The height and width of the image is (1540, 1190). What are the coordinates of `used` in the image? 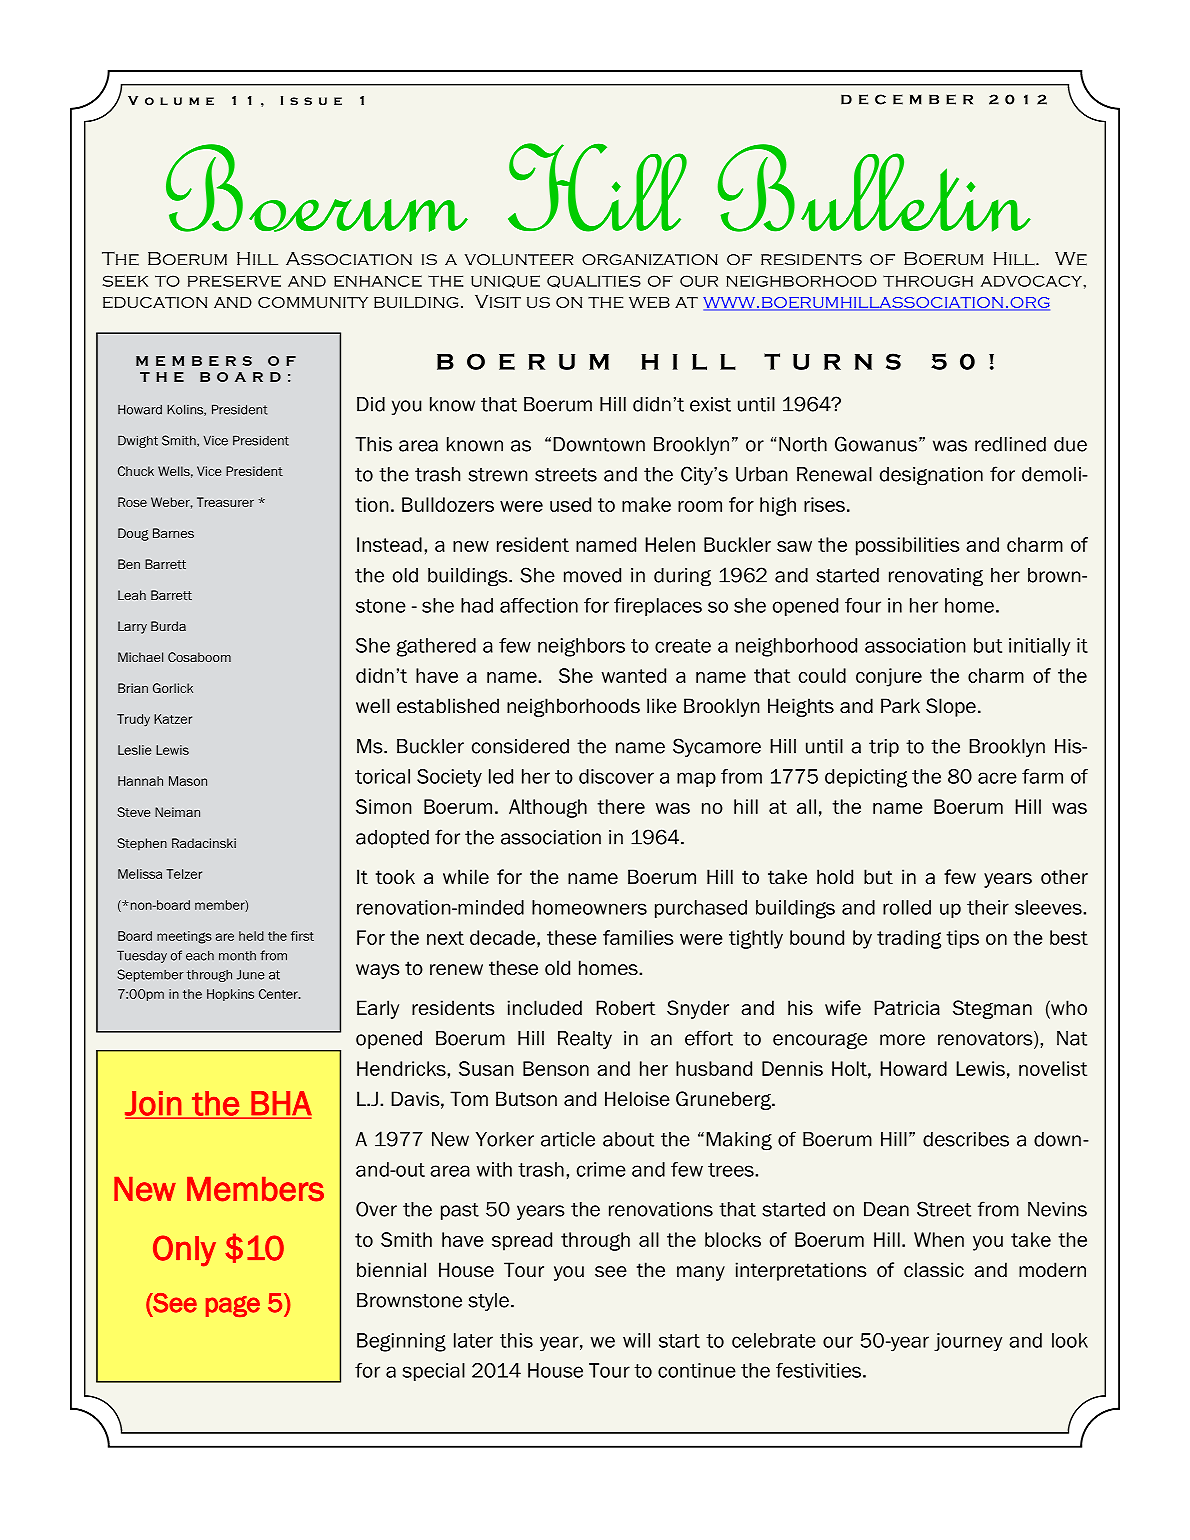 It's located at (570, 504).
